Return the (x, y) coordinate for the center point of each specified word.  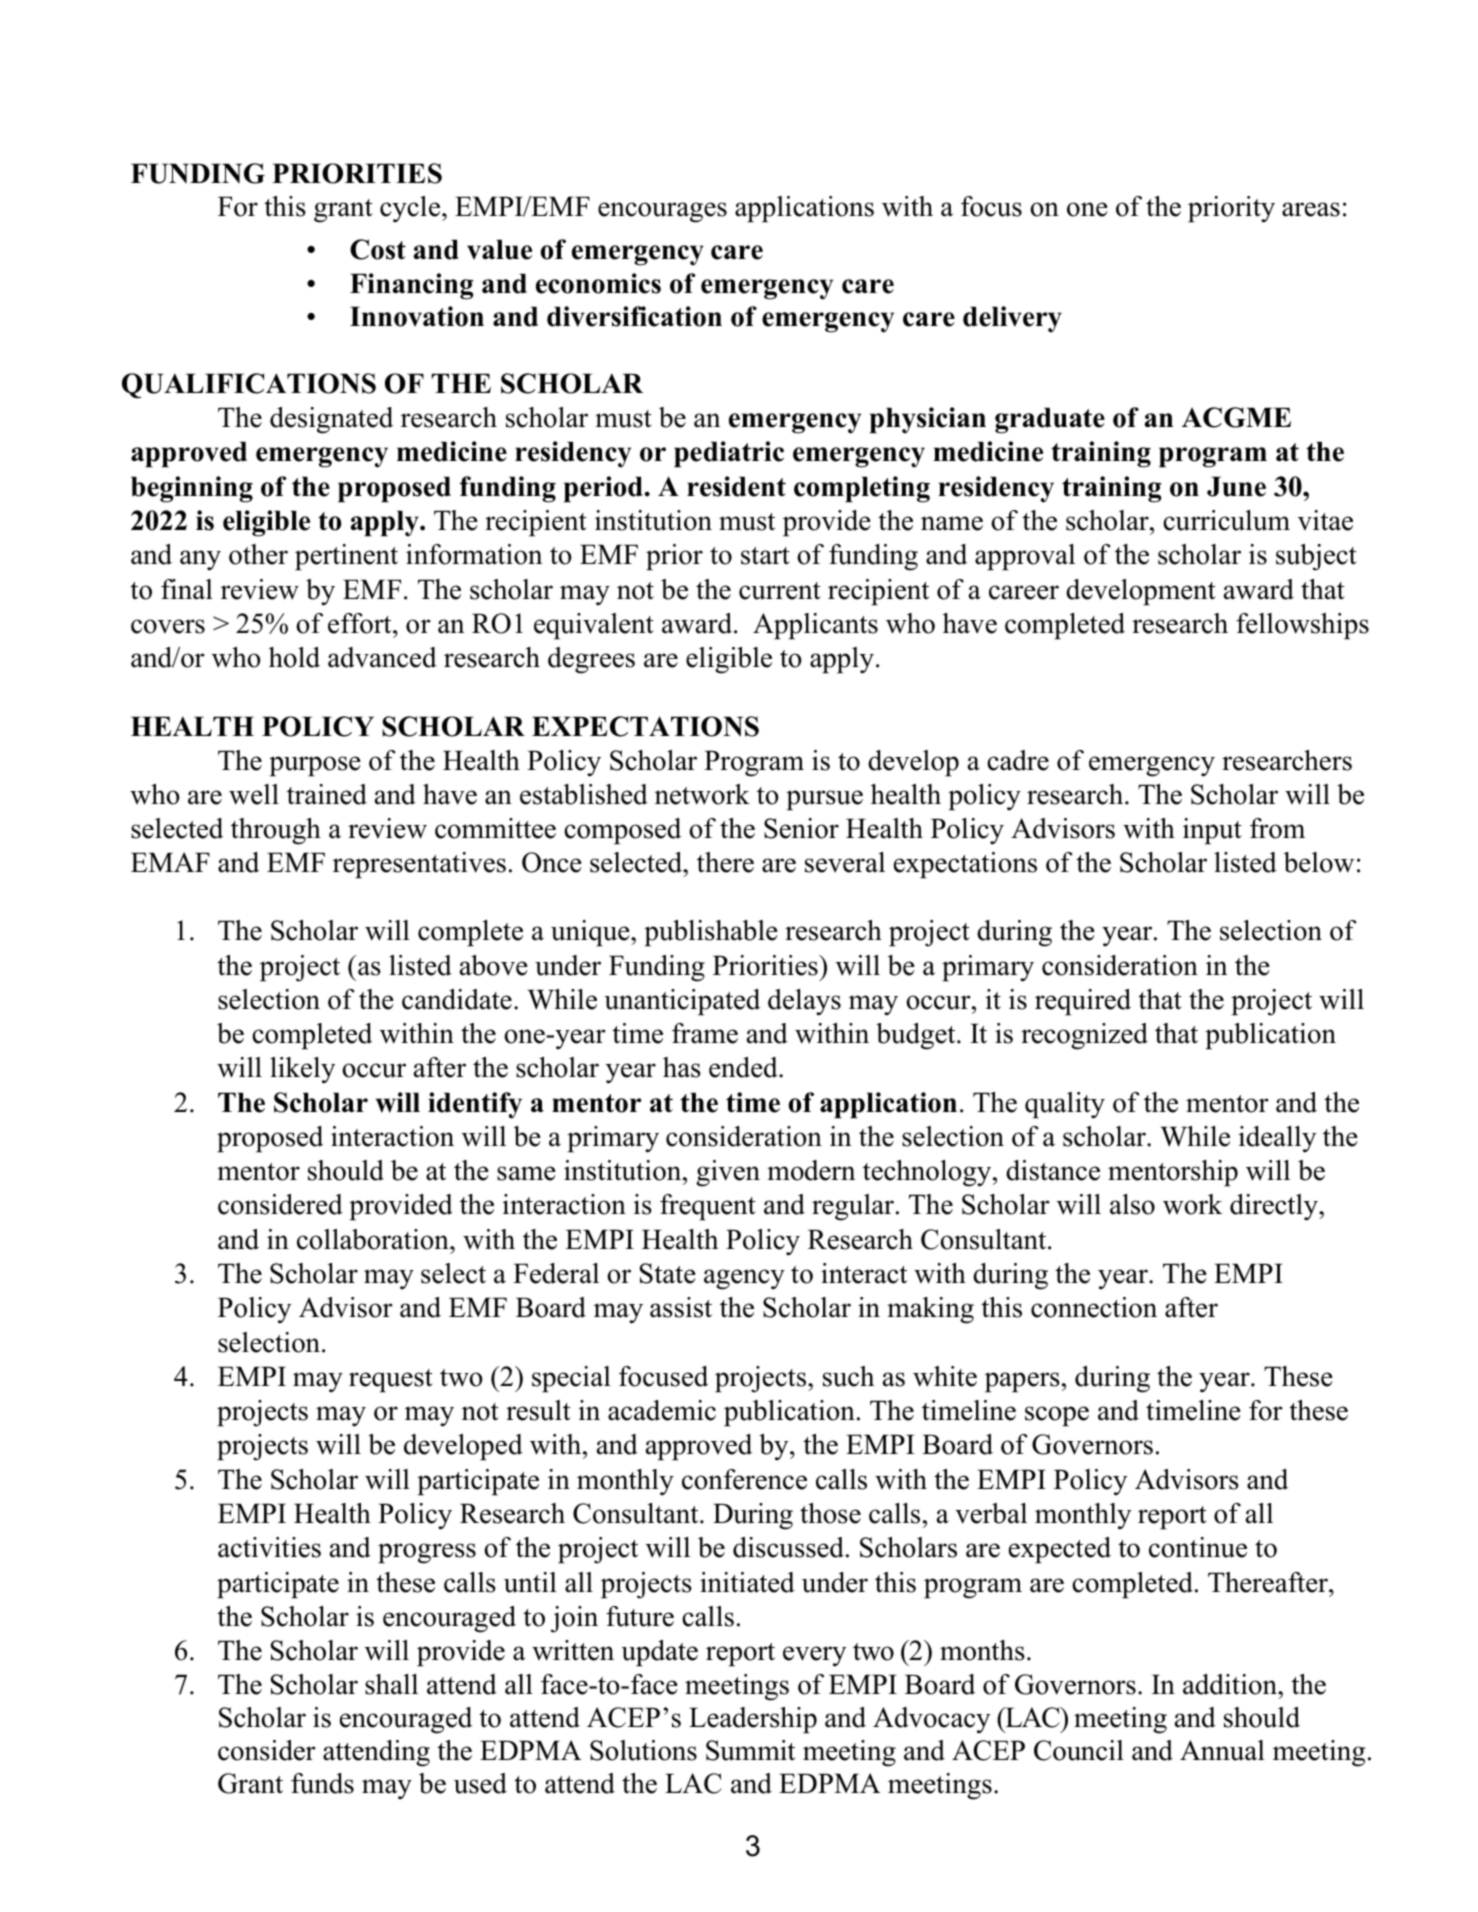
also (1132, 1204)
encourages (662, 212)
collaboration (374, 1239)
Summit (750, 1750)
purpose (315, 766)
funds (322, 1783)
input (1212, 831)
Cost (378, 249)
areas (1311, 209)
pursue (824, 800)
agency (744, 1279)
